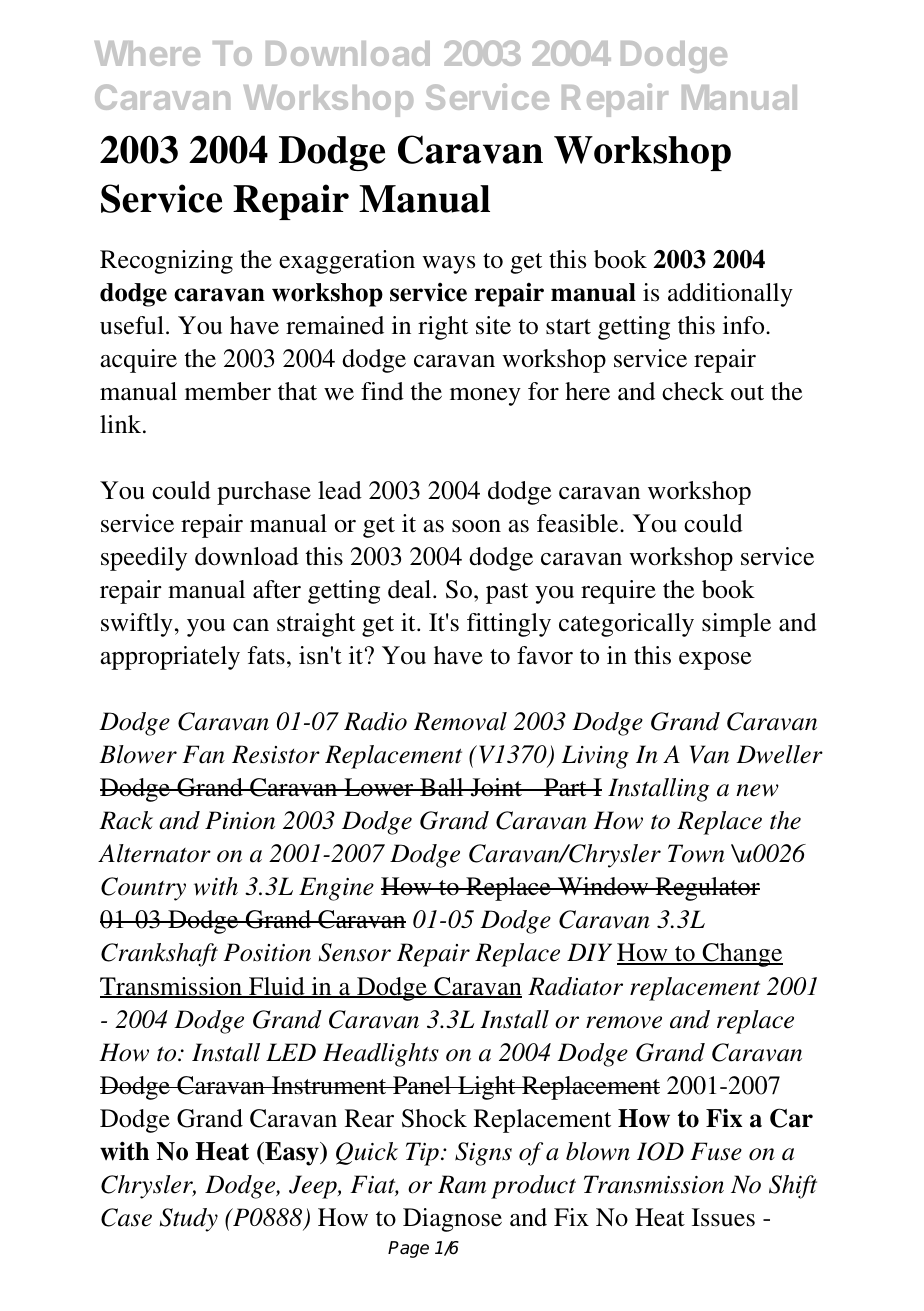 The height and width of the screenshot is (1311, 924). What do you see at coordinates (757, 790) in the screenshot?
I see `new` at bounding box center [757, 790].
